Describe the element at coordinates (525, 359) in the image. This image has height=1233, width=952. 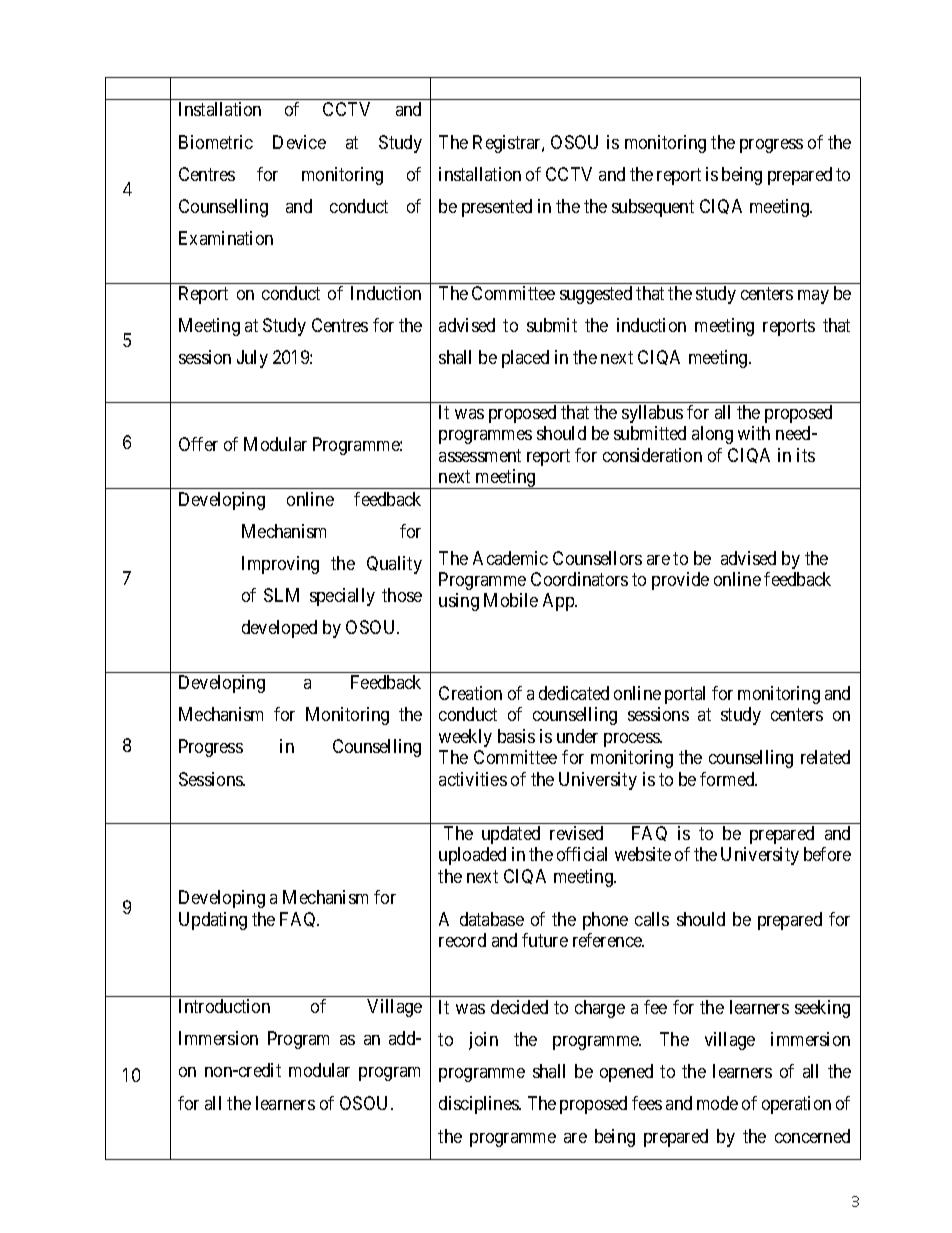
I see `placed` at that location.
